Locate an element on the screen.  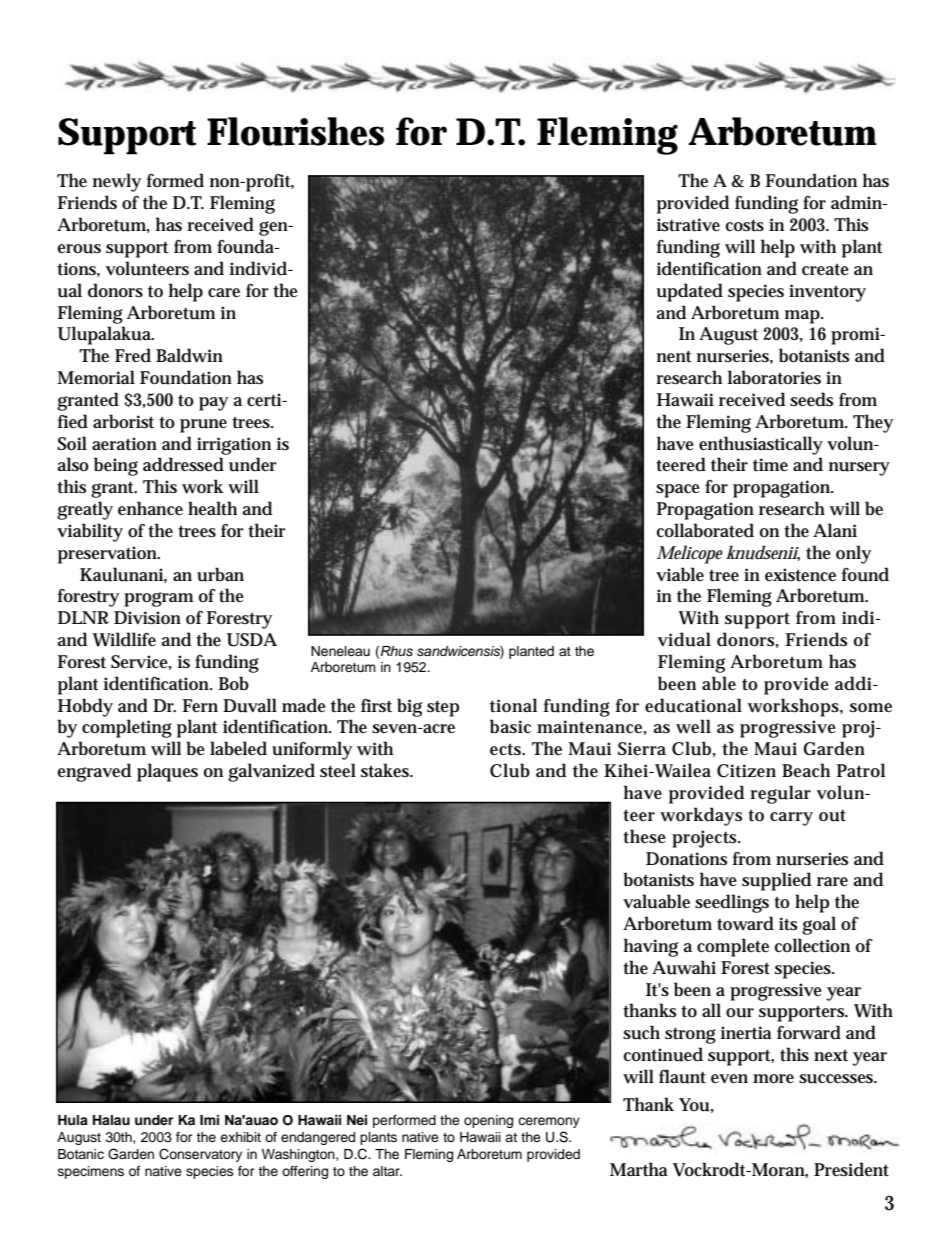
Conservatory is located at coordinates (200, 1155).
